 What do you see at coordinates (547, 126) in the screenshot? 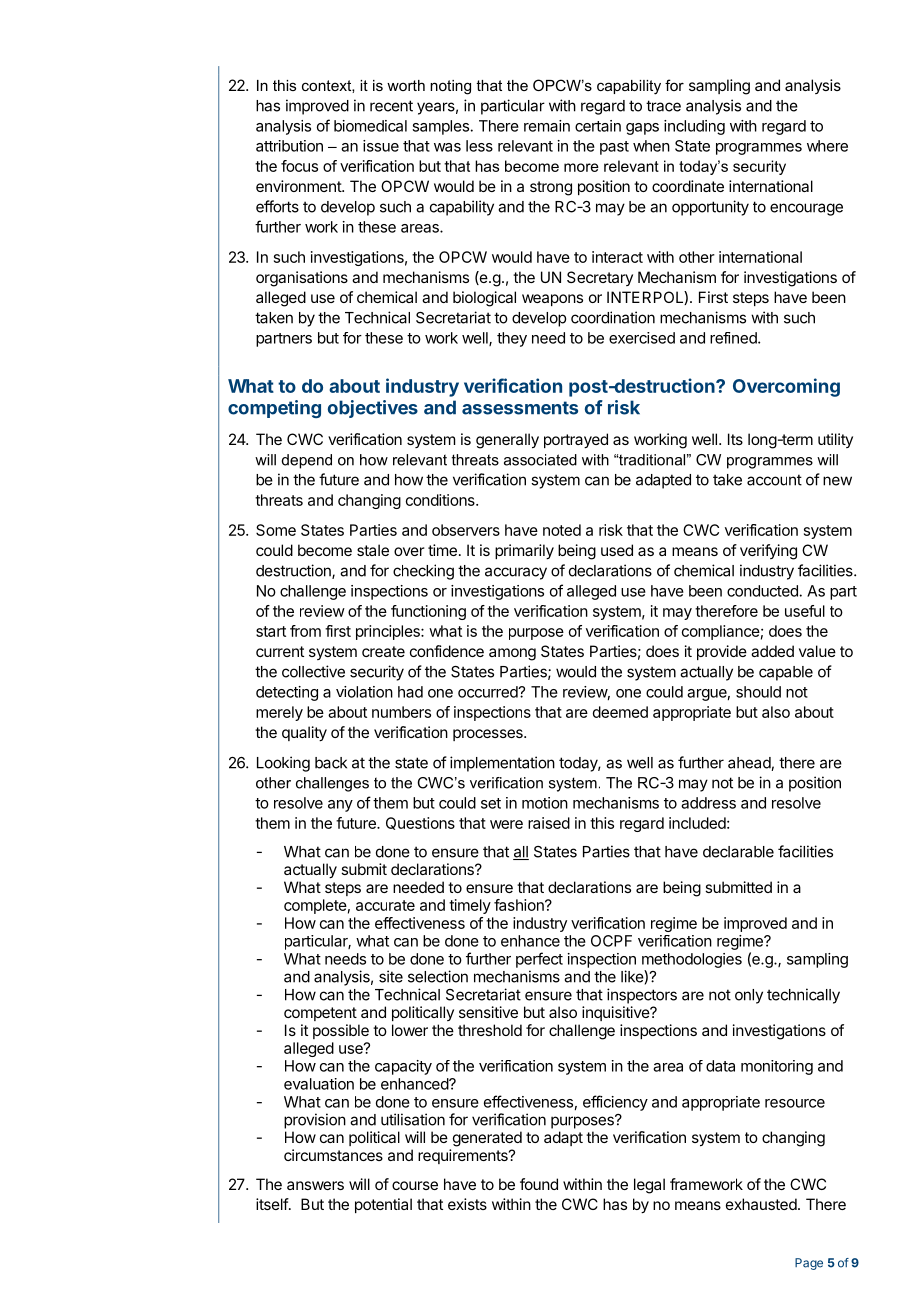
I see `remain` at bounding box center [547, 126].
